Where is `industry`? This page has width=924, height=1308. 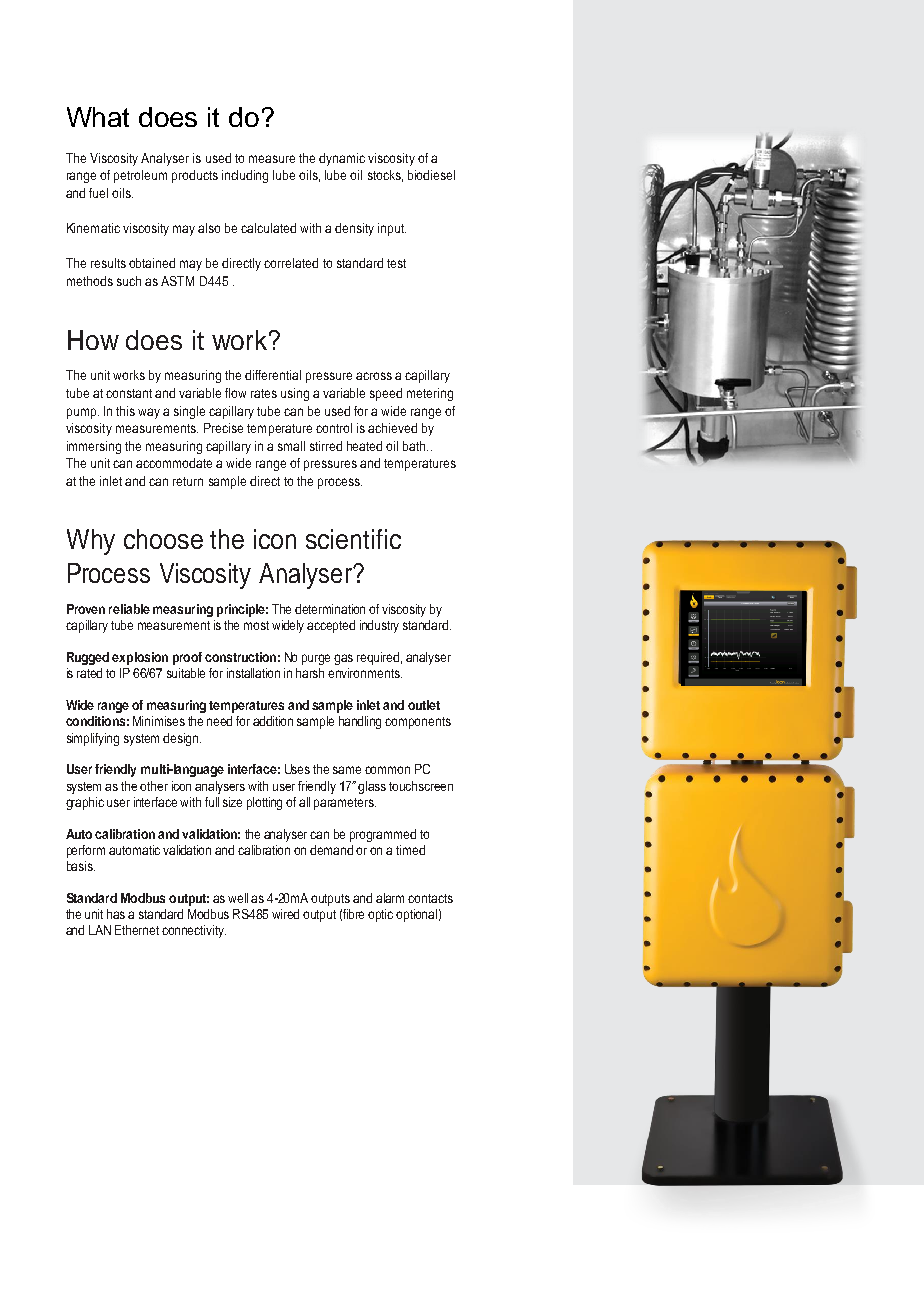 industry is located at coordinates (379, 626).
